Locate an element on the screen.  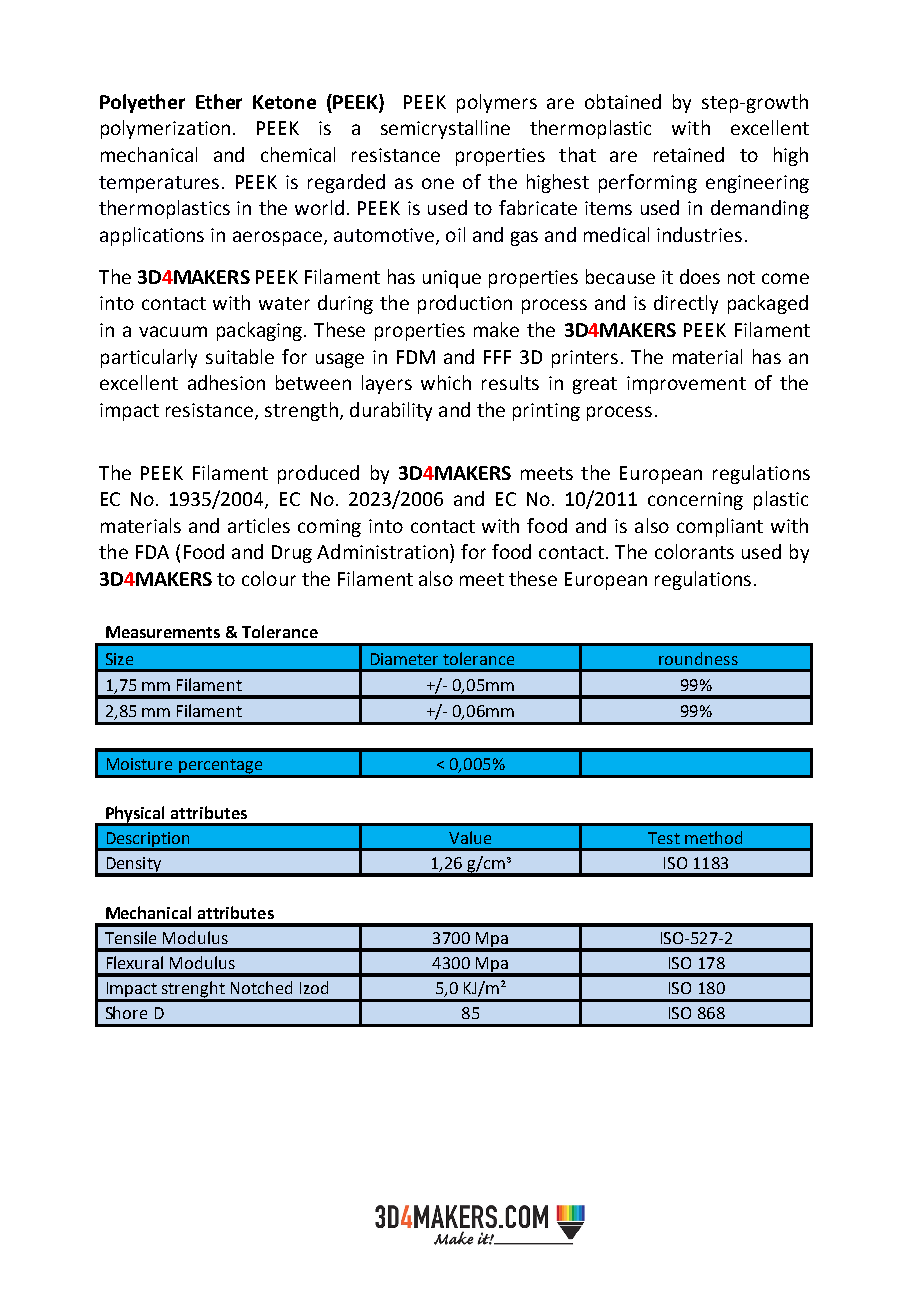
method is located at coordinates (713, 837).
